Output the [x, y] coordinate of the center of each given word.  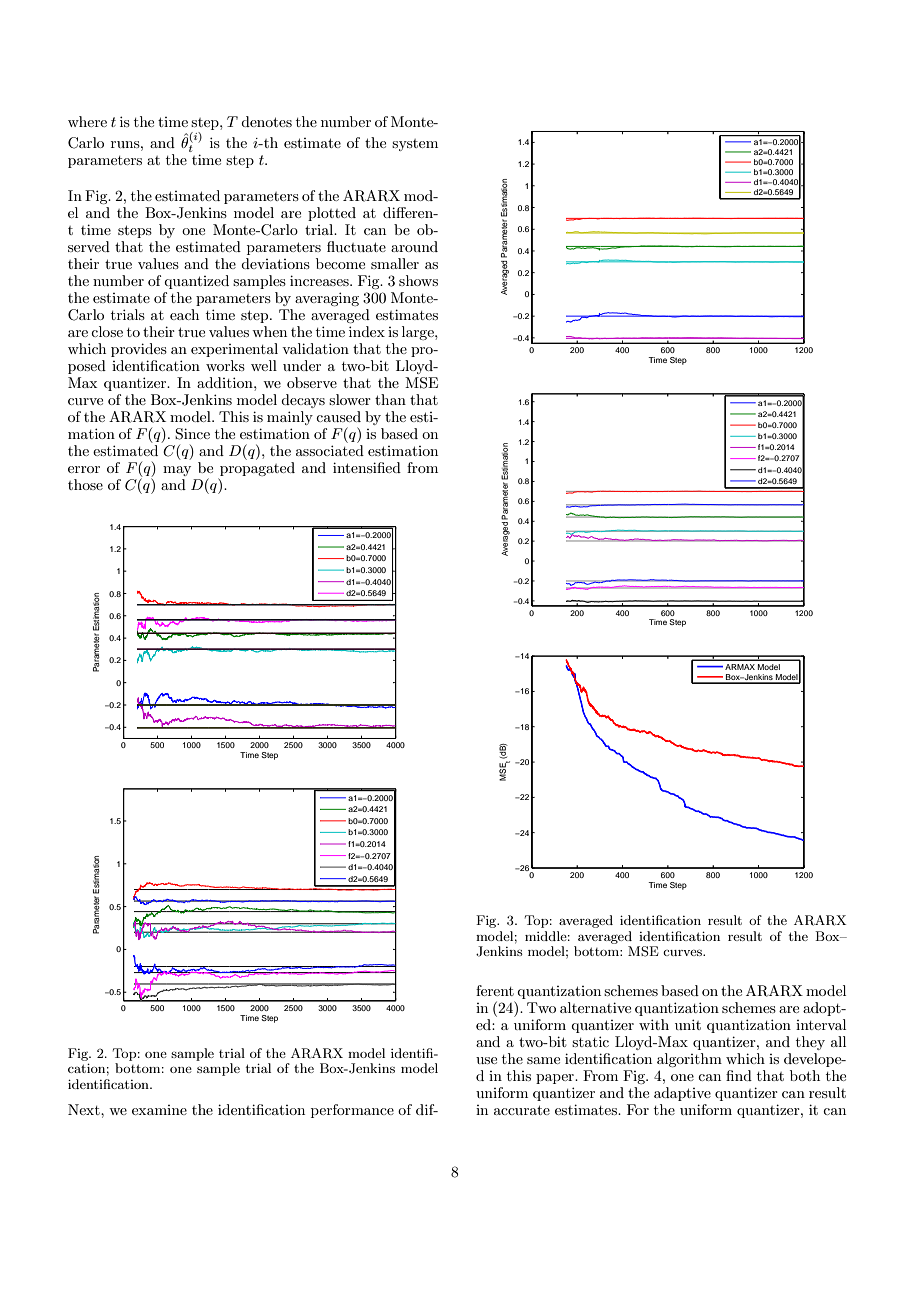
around [414, 246]
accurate [522, 1110]
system [415, 145]
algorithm [689, 1060]
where [87, 121]
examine [159, 1110]
